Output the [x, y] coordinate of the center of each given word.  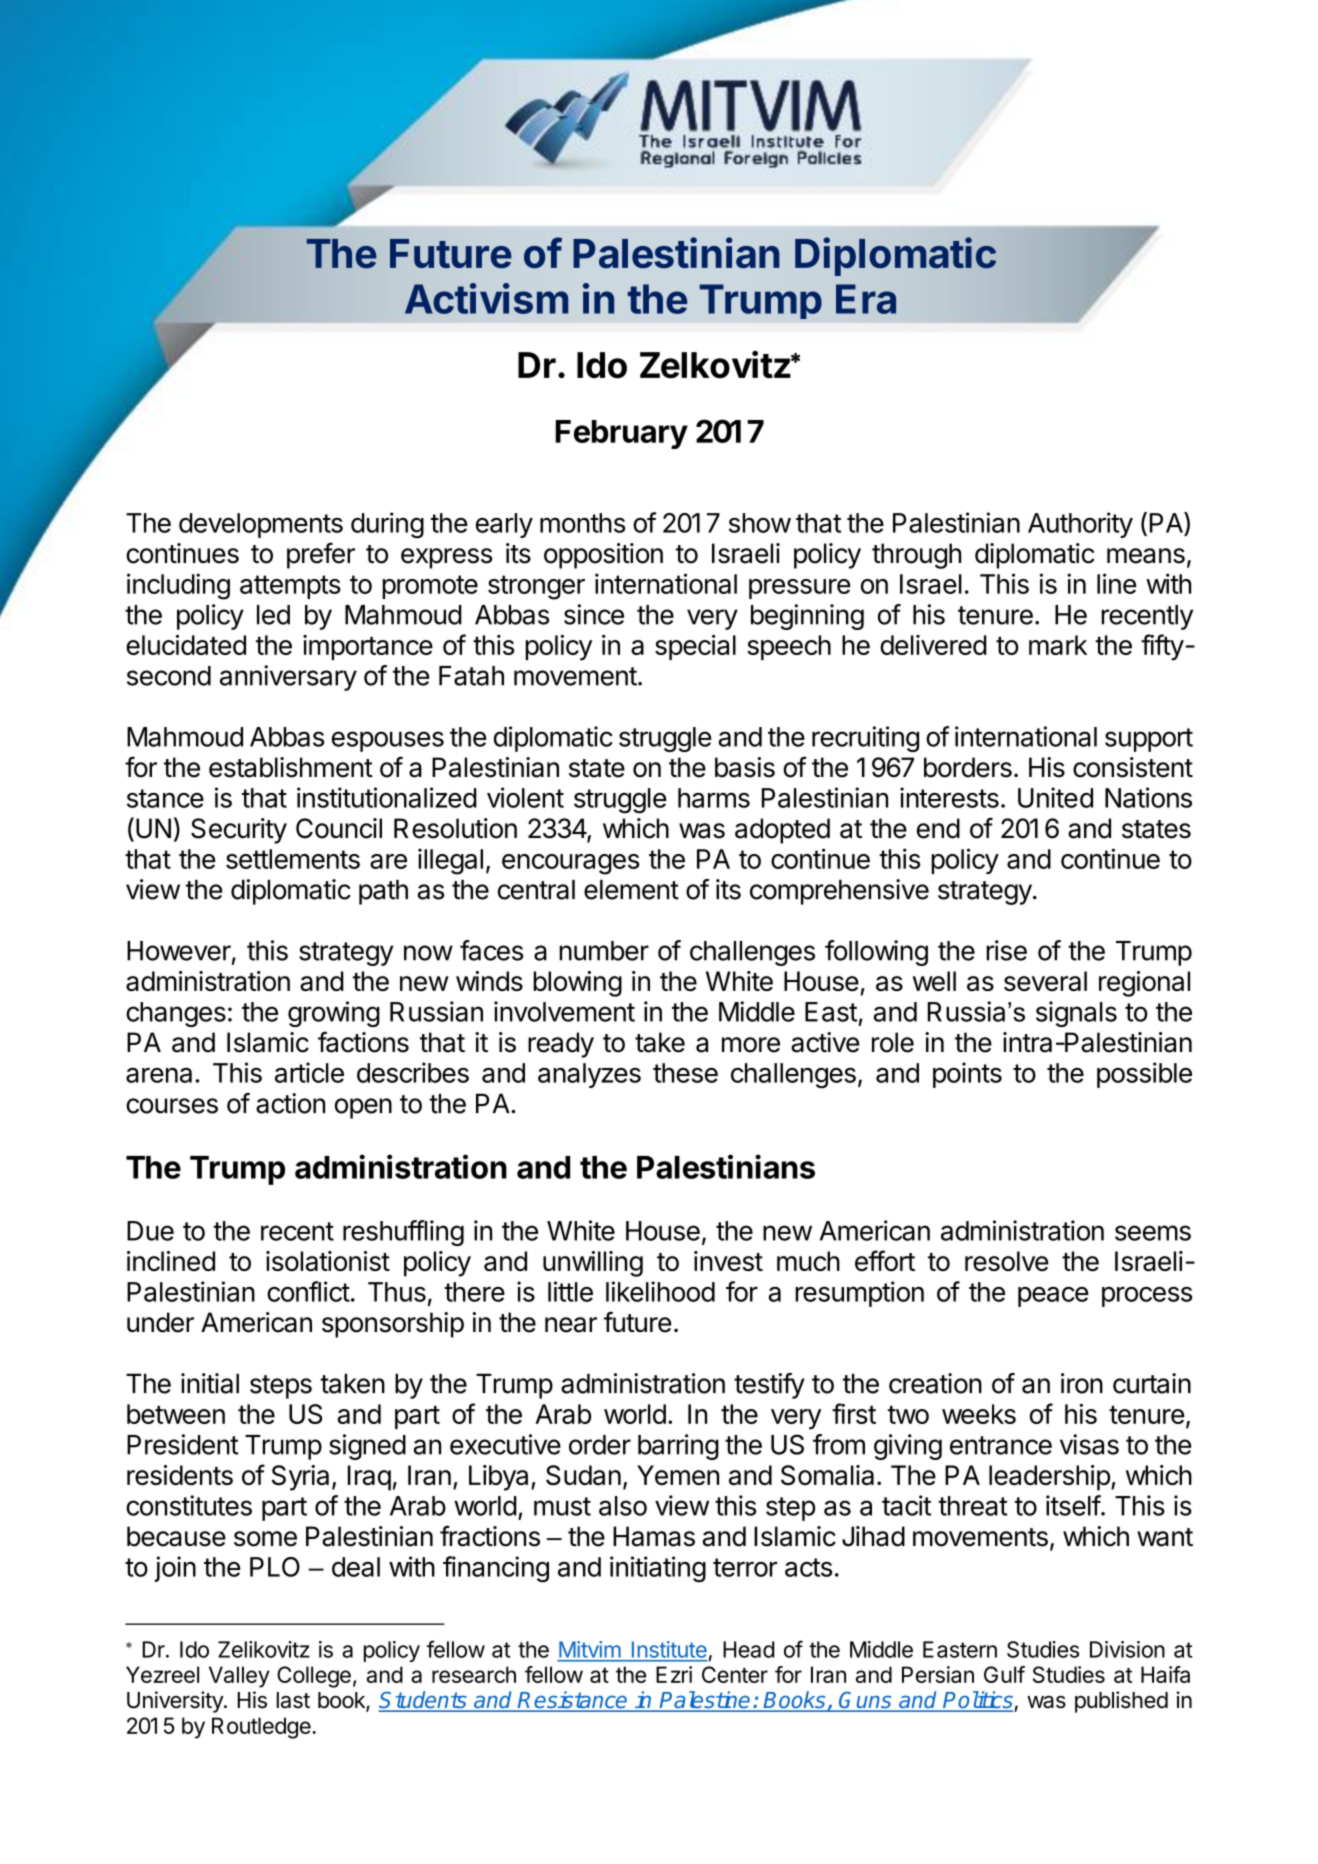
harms [714, 798]
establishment [291, 767]
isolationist [328, 1261]
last [293, 1700]
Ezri [674, 1674]
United [1055, 797]
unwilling [593, 1264]
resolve [1006, 1261]
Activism [486, 298]
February [621, 434]
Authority [1080, 525]
